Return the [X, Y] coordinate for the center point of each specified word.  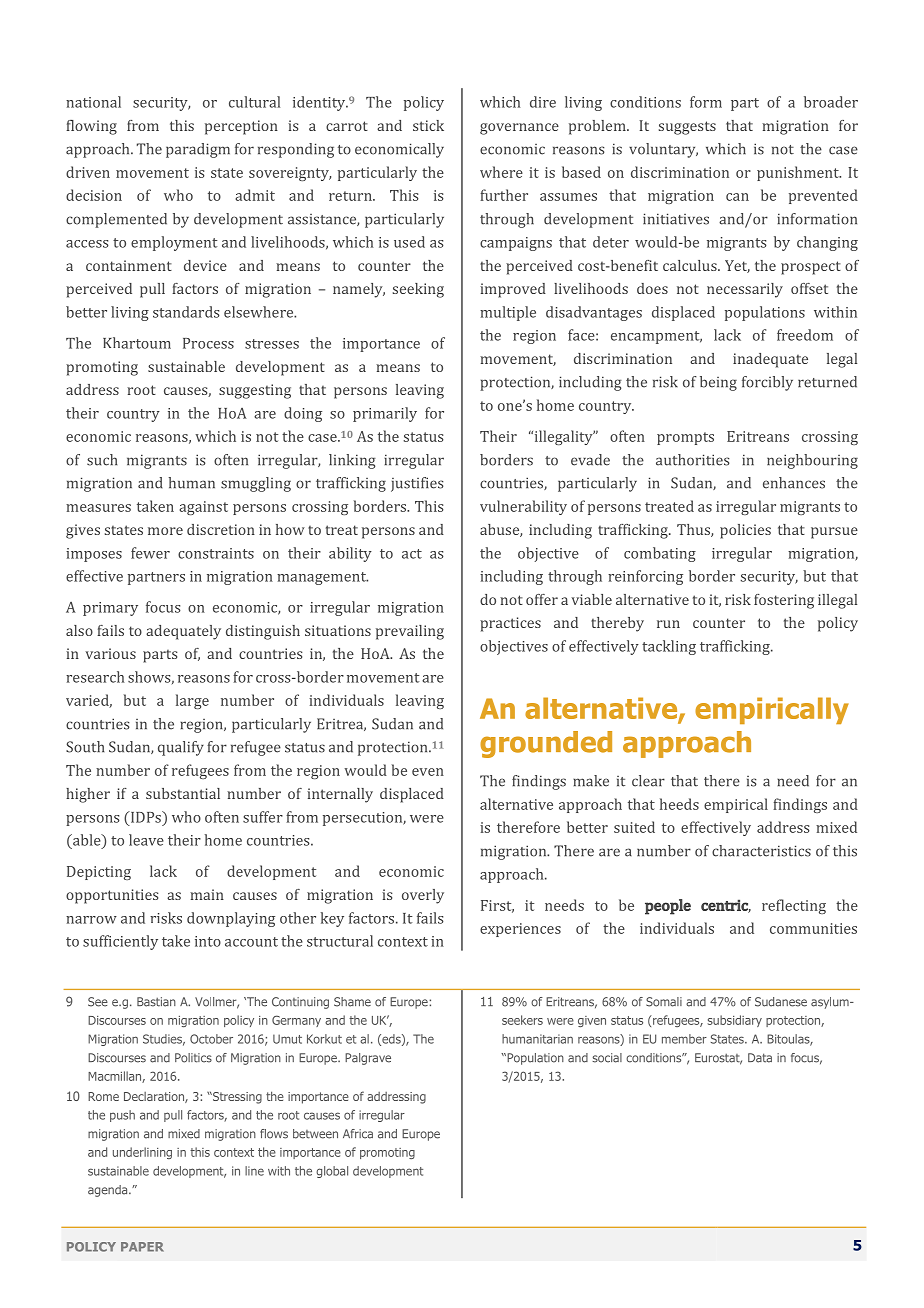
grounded [546, 744]
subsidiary [735, 1021]
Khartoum [137, 343]
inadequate [770, 360]
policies [745, 531]
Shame [352, 1002]
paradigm [198, 150]
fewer [150, 553]
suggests [687, 128]
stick [428, 125]
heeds [679, 804]
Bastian [156, 1002]
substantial [183, 793]
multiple [508, 313]
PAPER [142, 1247]
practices [510, 624]
